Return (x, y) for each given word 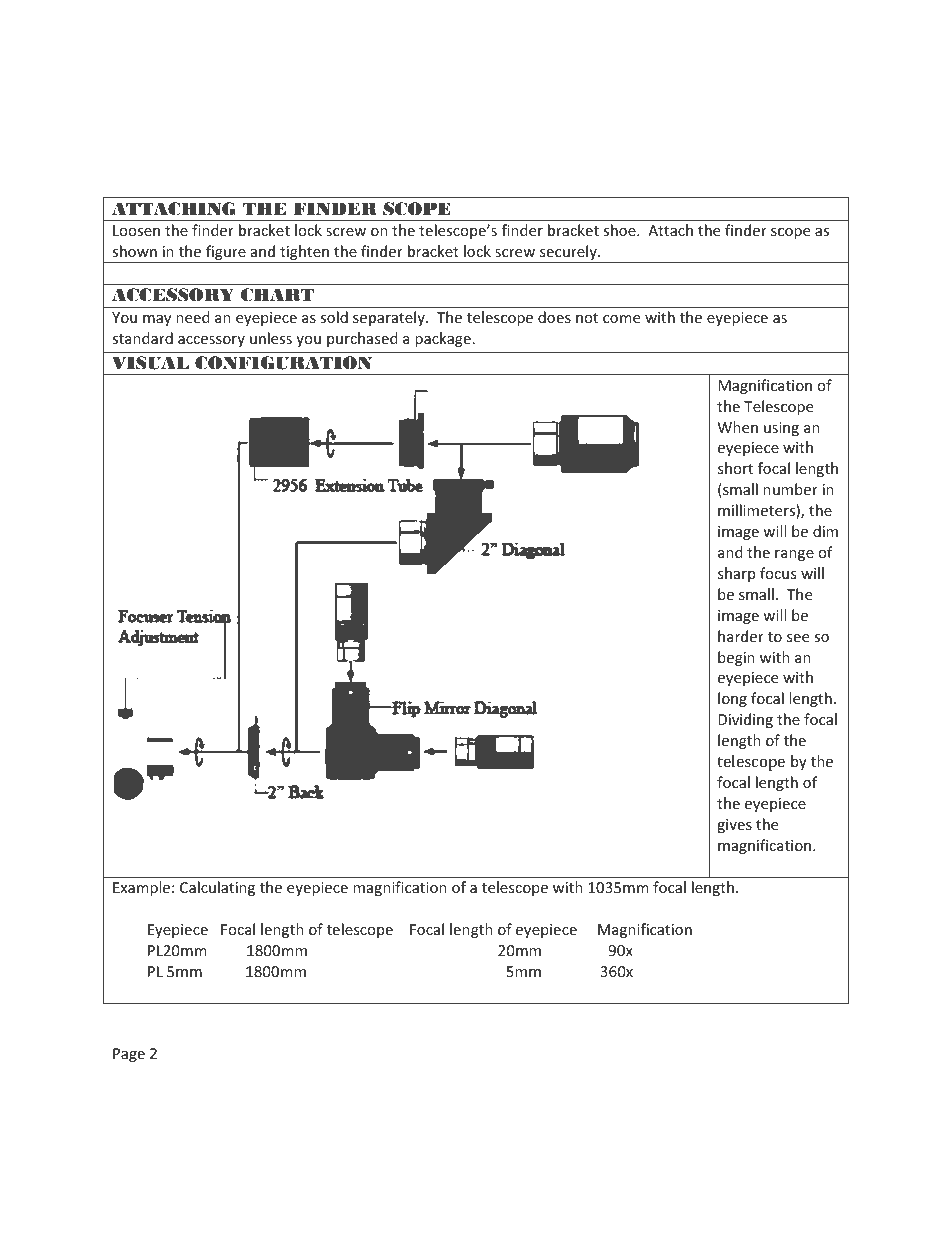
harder (741, 636)
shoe (620, 230)
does (554, 317)
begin (736, 658)
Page (129, 1055)
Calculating (217, 888)
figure (226, 254)
